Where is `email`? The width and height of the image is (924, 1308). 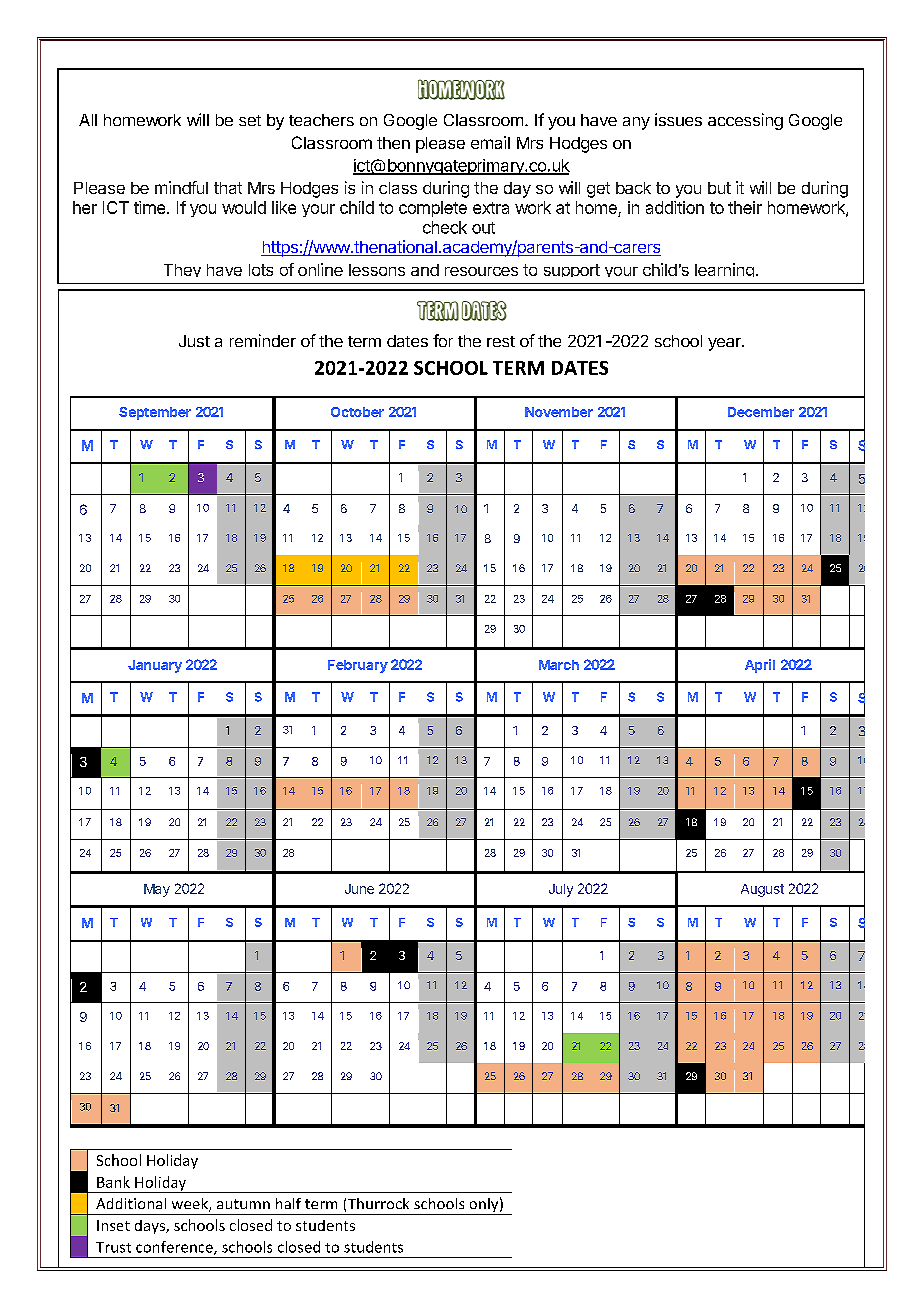
email is located at coordinates (490, 142).
